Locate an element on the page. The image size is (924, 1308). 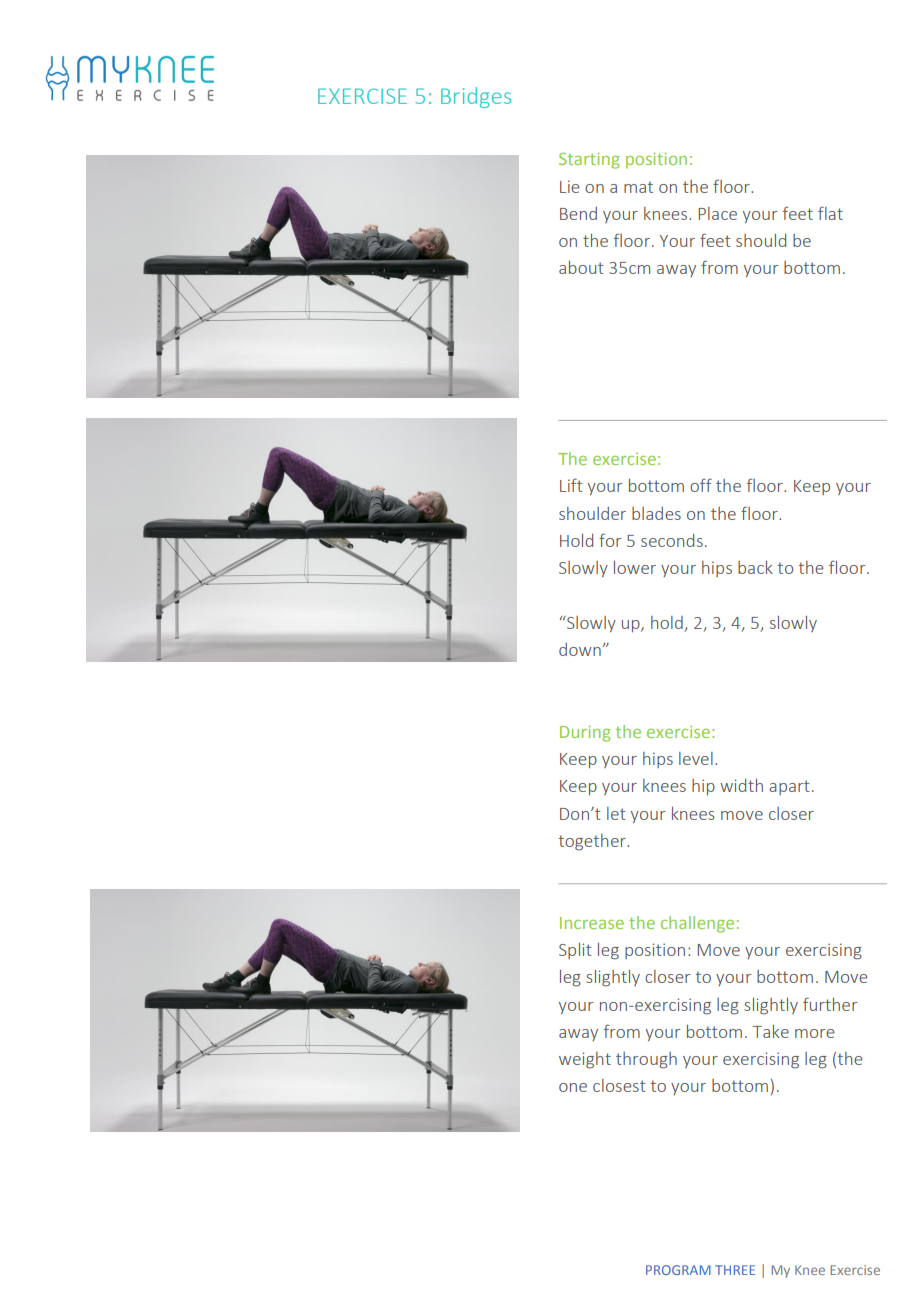
off is located at coordinates (701, 485).
